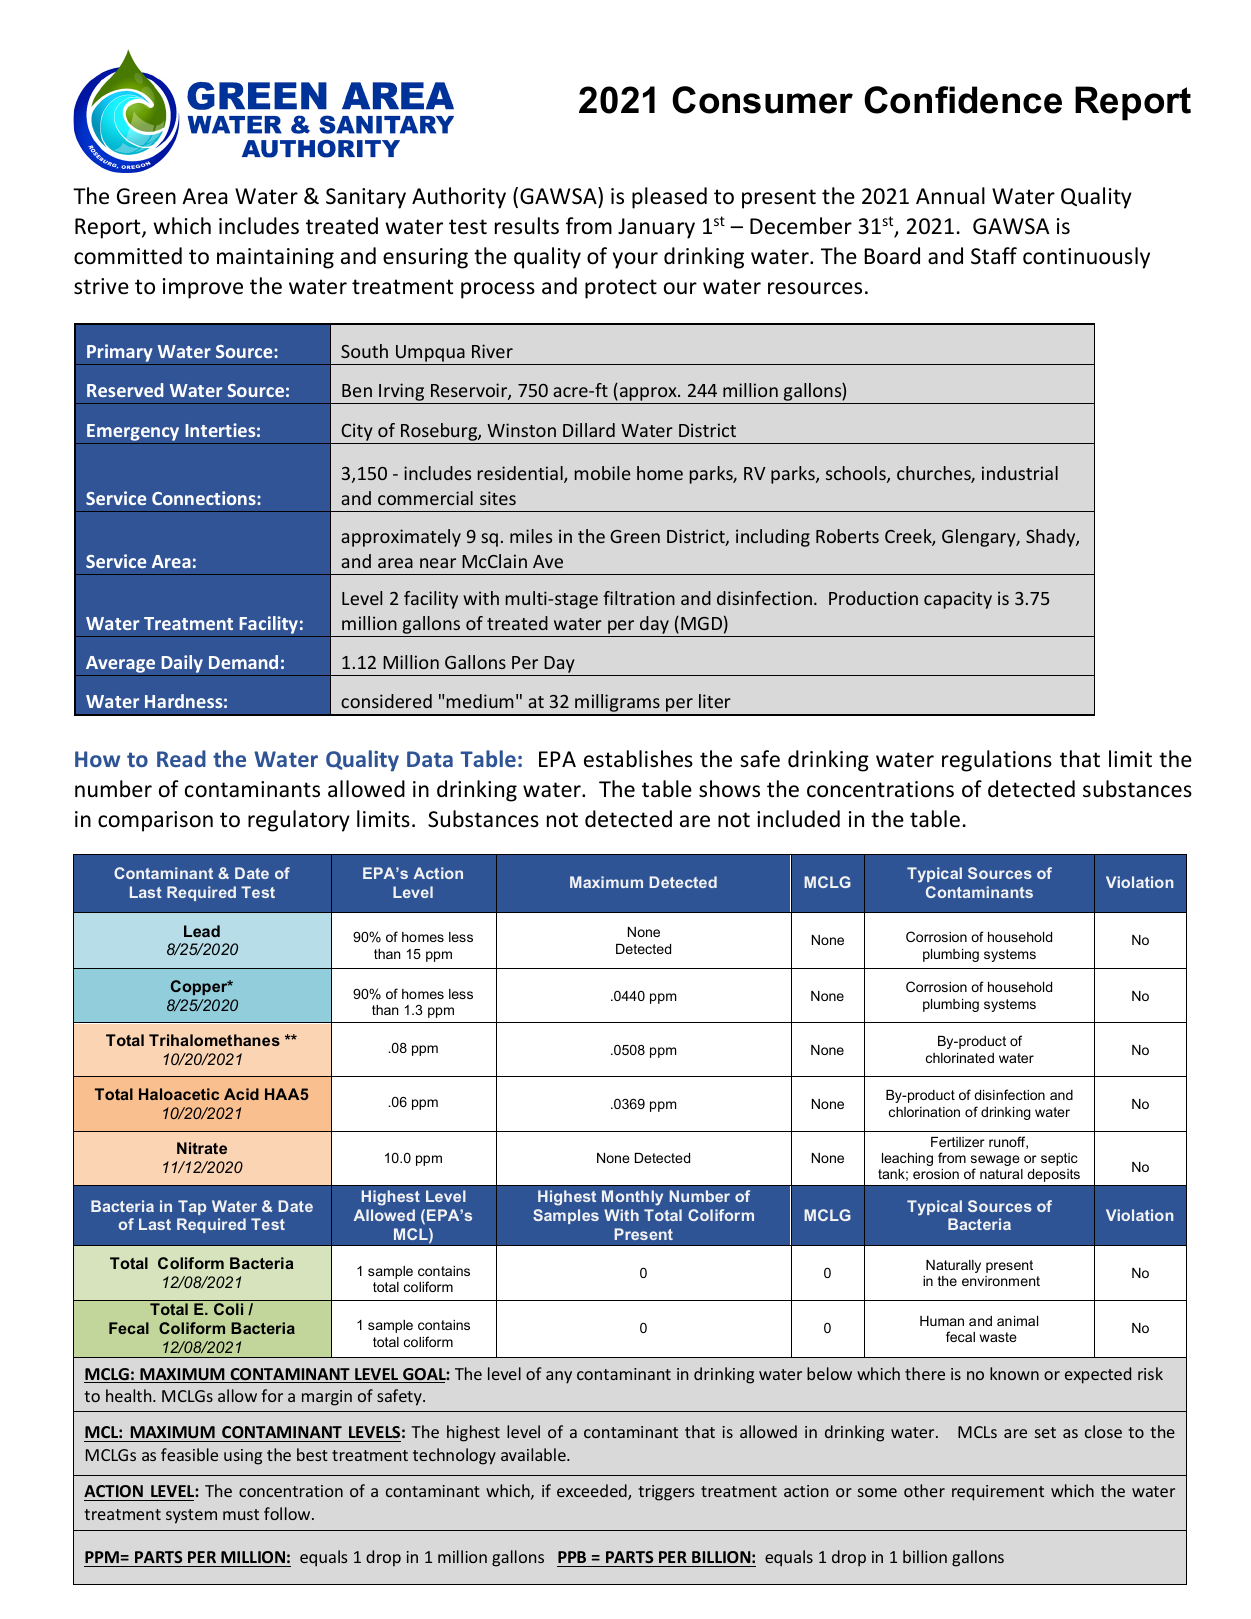 This screenshot has width=1251, height=1619. What do you see at coordinates (963, 100) in the screenshot?
I see `Confidence` at bounding box center [963, 100].
